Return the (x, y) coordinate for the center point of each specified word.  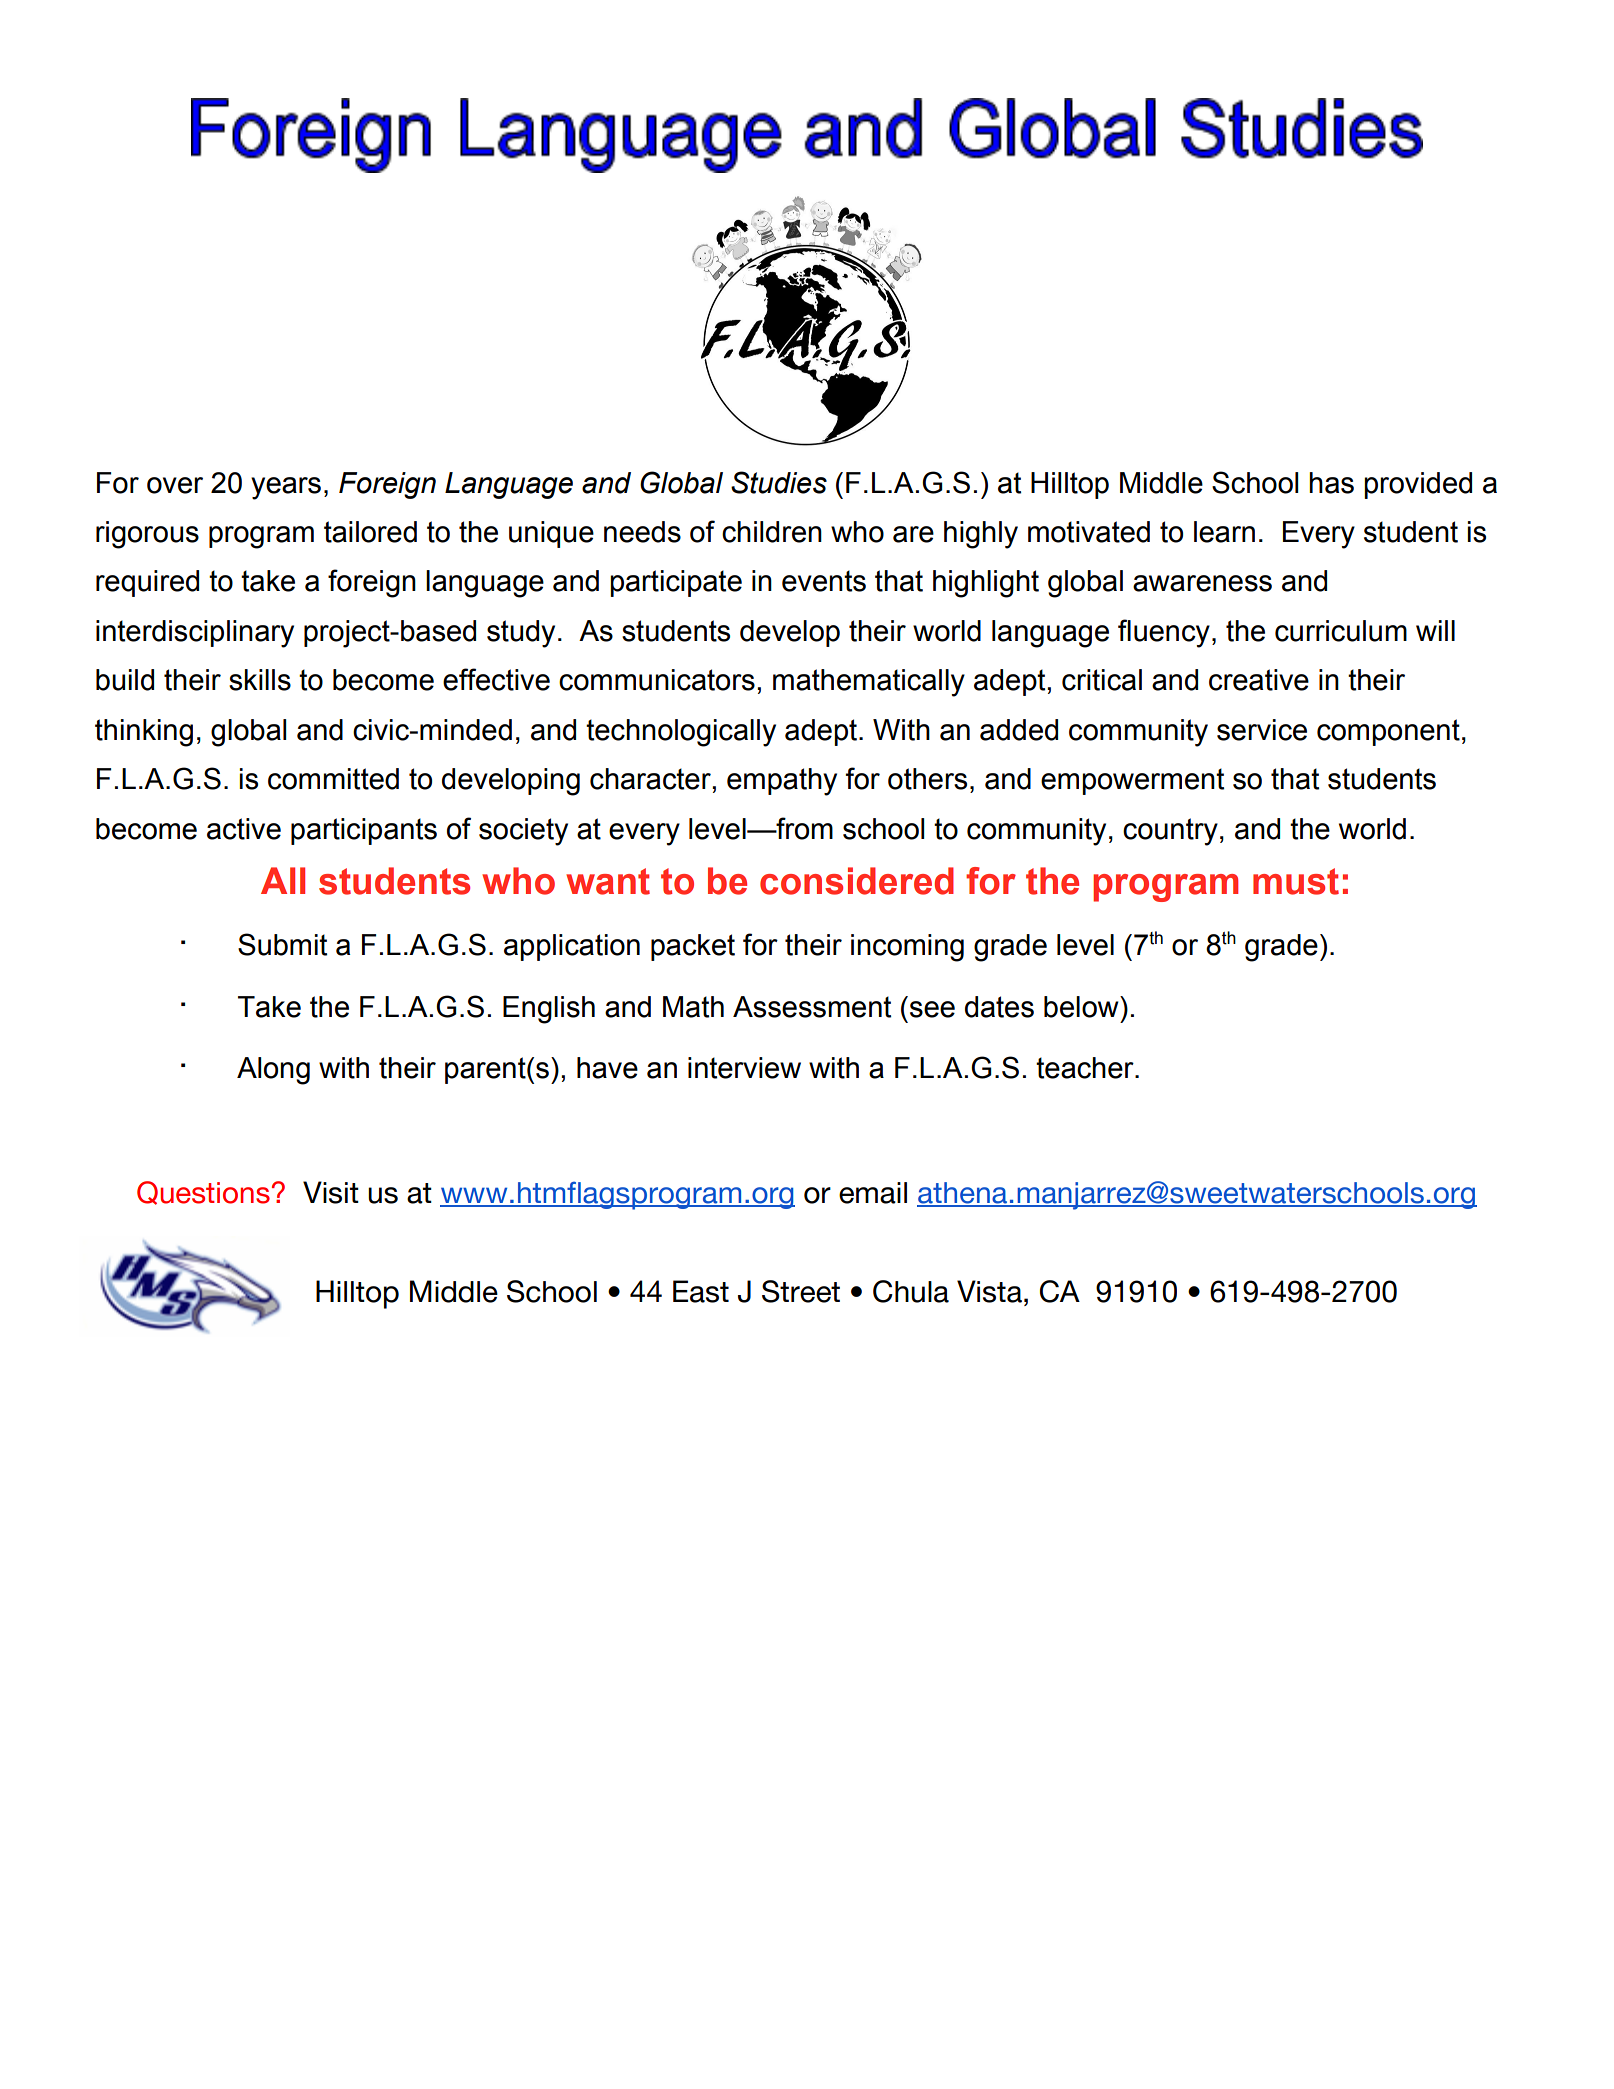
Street (801, 1291)
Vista (989, 1291)
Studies (779, 482)
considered (857, 881)
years (286, 488)
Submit (282, 944)
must (1296, 881)
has (1331, 483)
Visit (331, 1192)
